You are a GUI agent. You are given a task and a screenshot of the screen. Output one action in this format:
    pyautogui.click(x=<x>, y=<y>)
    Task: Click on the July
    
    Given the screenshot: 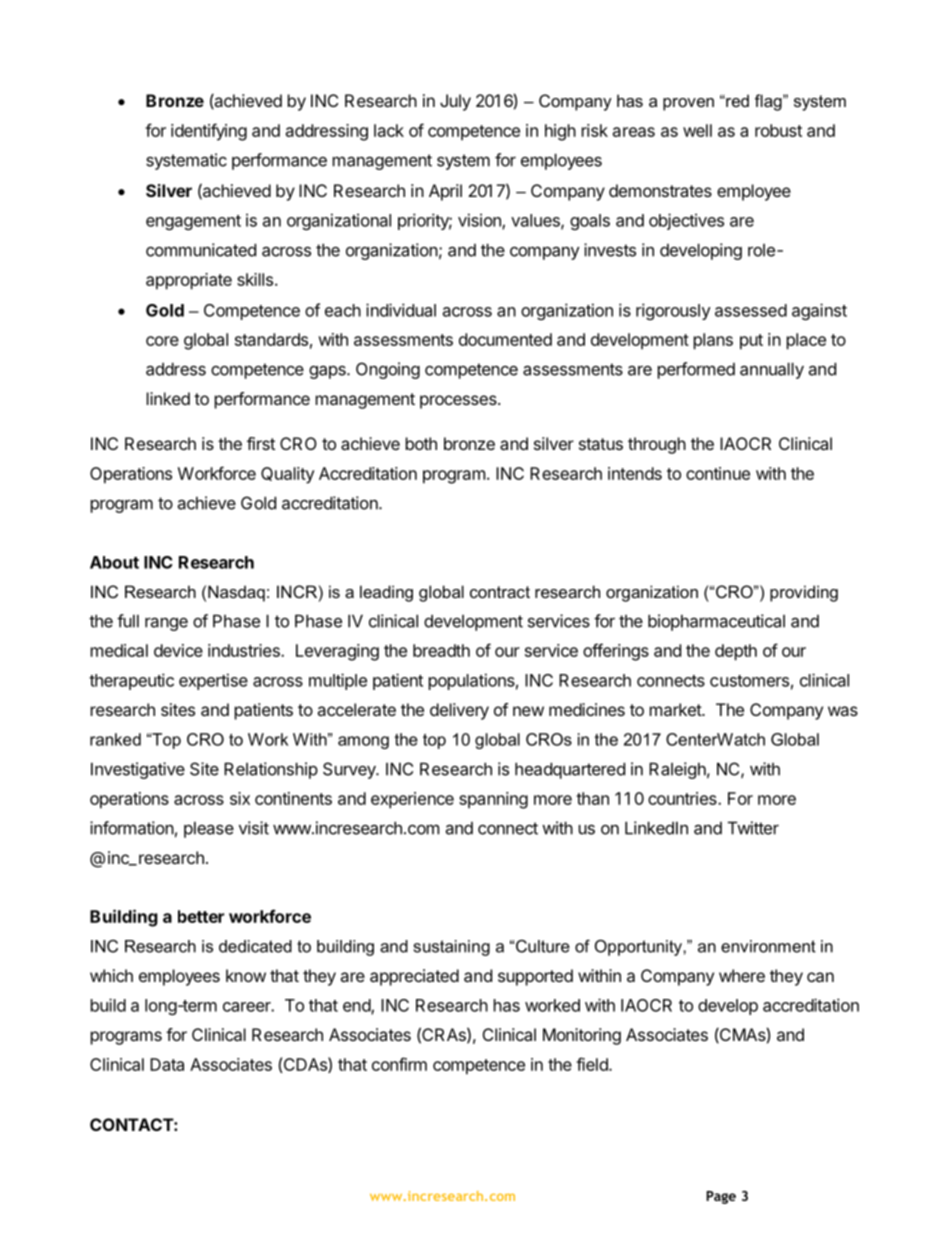 What is the action you would take?
    pyautogui.click(x=455, y=102)
